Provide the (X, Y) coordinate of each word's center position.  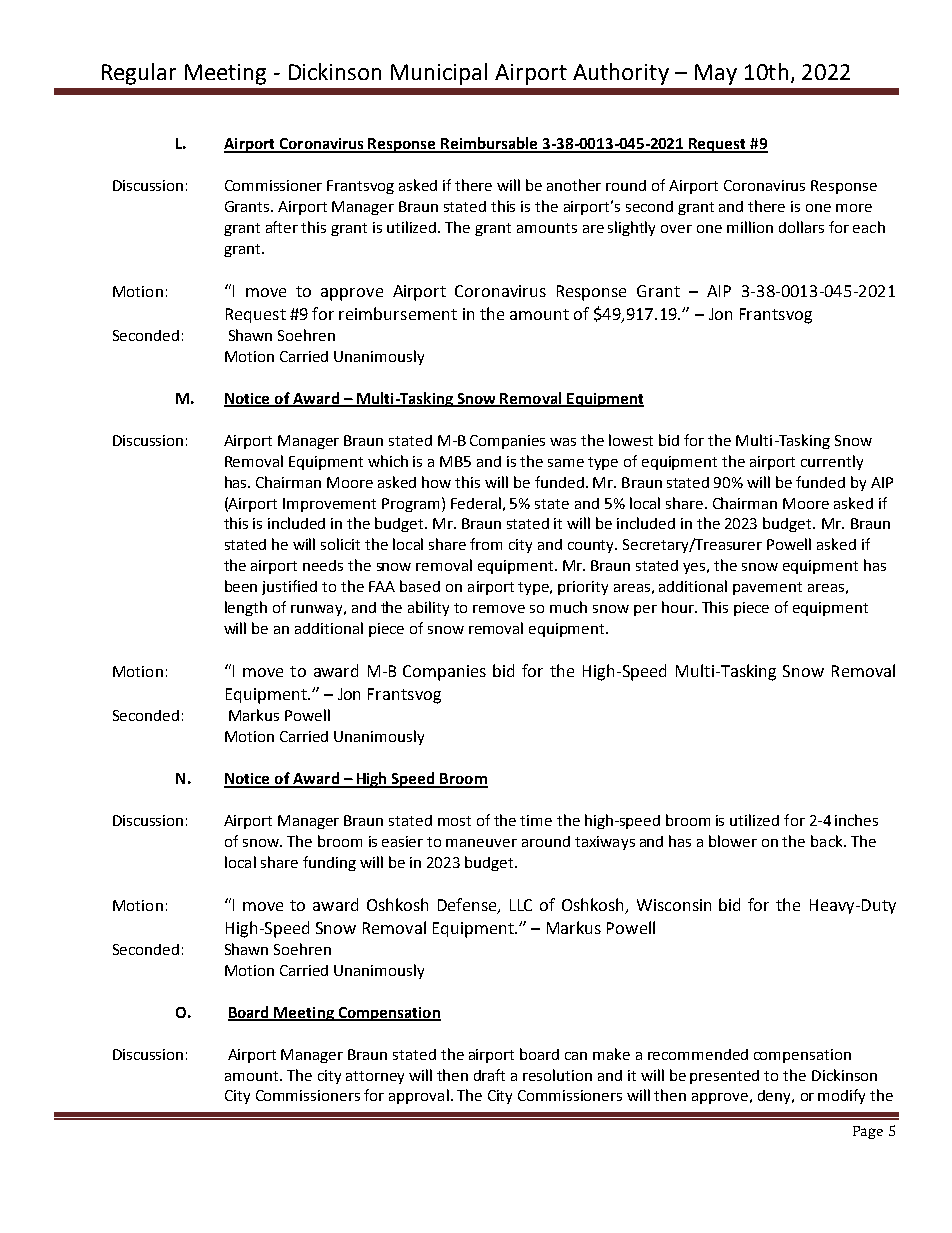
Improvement (329, 505)
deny (776, 1097)
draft (489, 1075)
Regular (139, 74)
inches (856, 820)
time (536, 820)
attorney (375, 1077)
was (563, 442)
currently (832, 462)
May (716, 74)
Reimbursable (489, 144)
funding (329, 863)
